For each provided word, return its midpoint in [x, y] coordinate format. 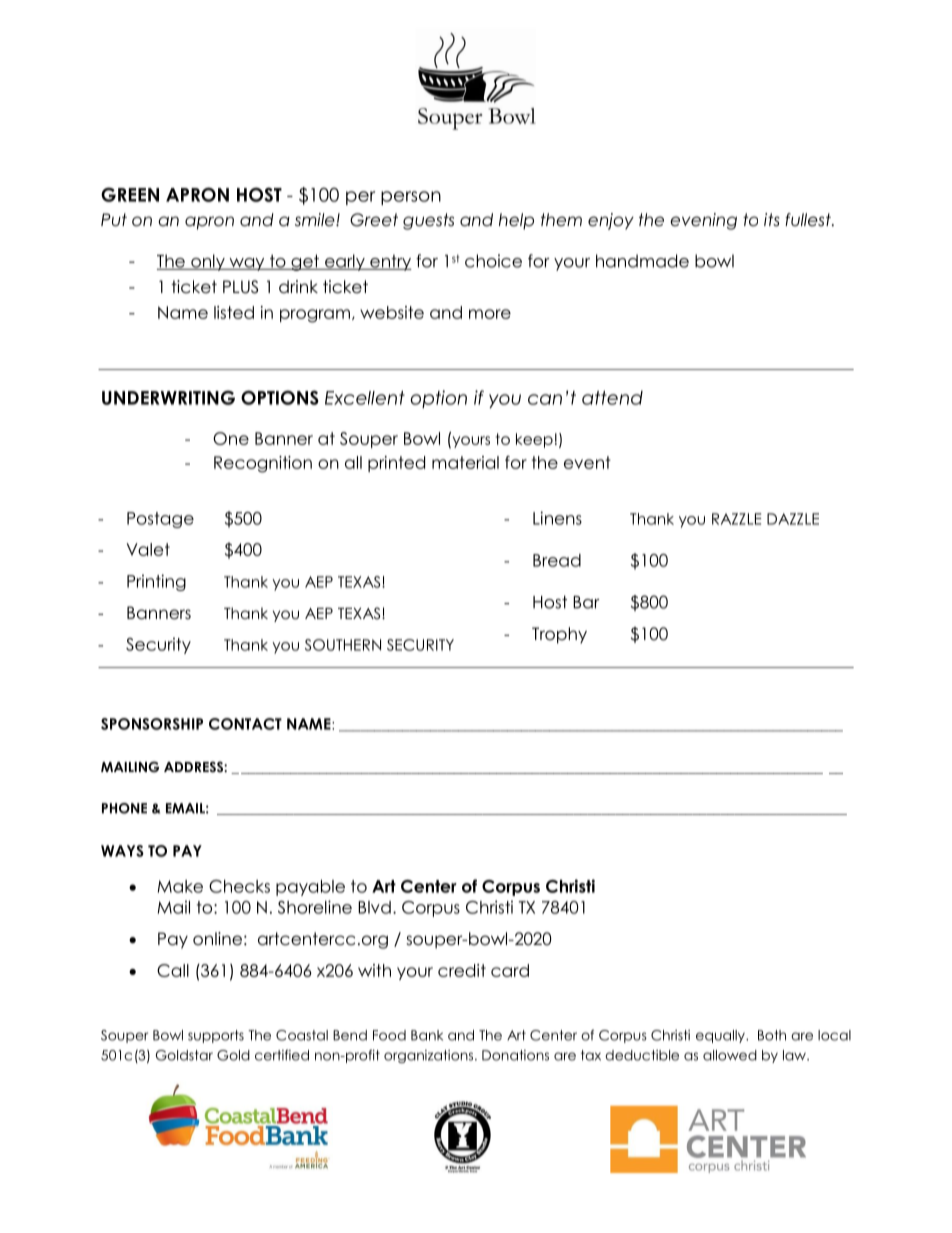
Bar [586, 602]
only [208, 262]
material [465, 462]
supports [216, 1036]
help [516, 221]
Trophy [559, 635]
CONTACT [245, 724]
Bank [427, 1035]
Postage [160, 520]
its [772, 219]
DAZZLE [793, 519]
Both [772, 1035]
